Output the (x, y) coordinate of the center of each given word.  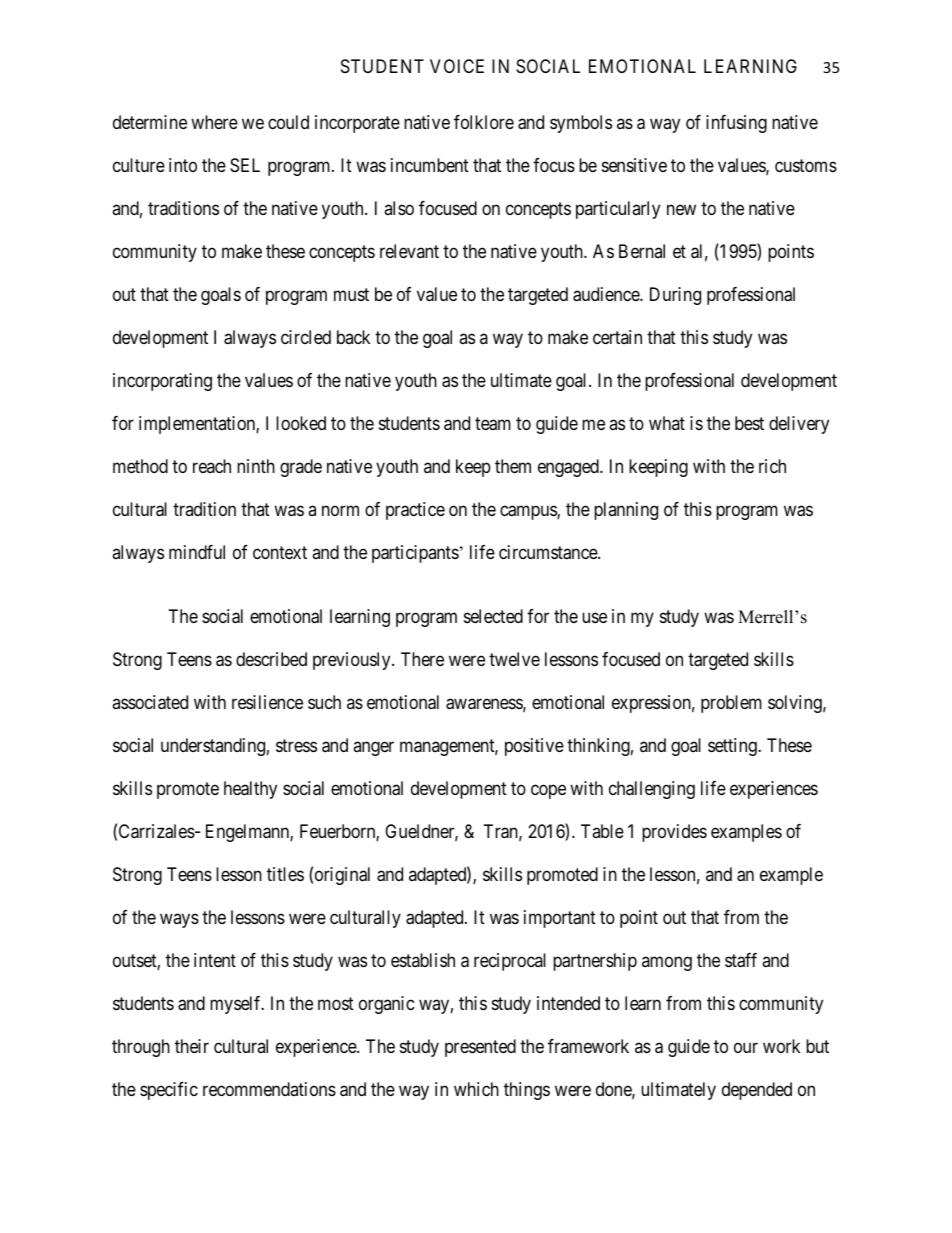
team (493, 424)
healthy (250, 790)
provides (674, 833)
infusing (736, 124)
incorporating (162, 382)
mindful (197, 552)
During (675, 296)
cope (548, 792)
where (214, 122)
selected (493, 616)
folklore (484, 122)
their (192, 1046)
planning (626, 511)
